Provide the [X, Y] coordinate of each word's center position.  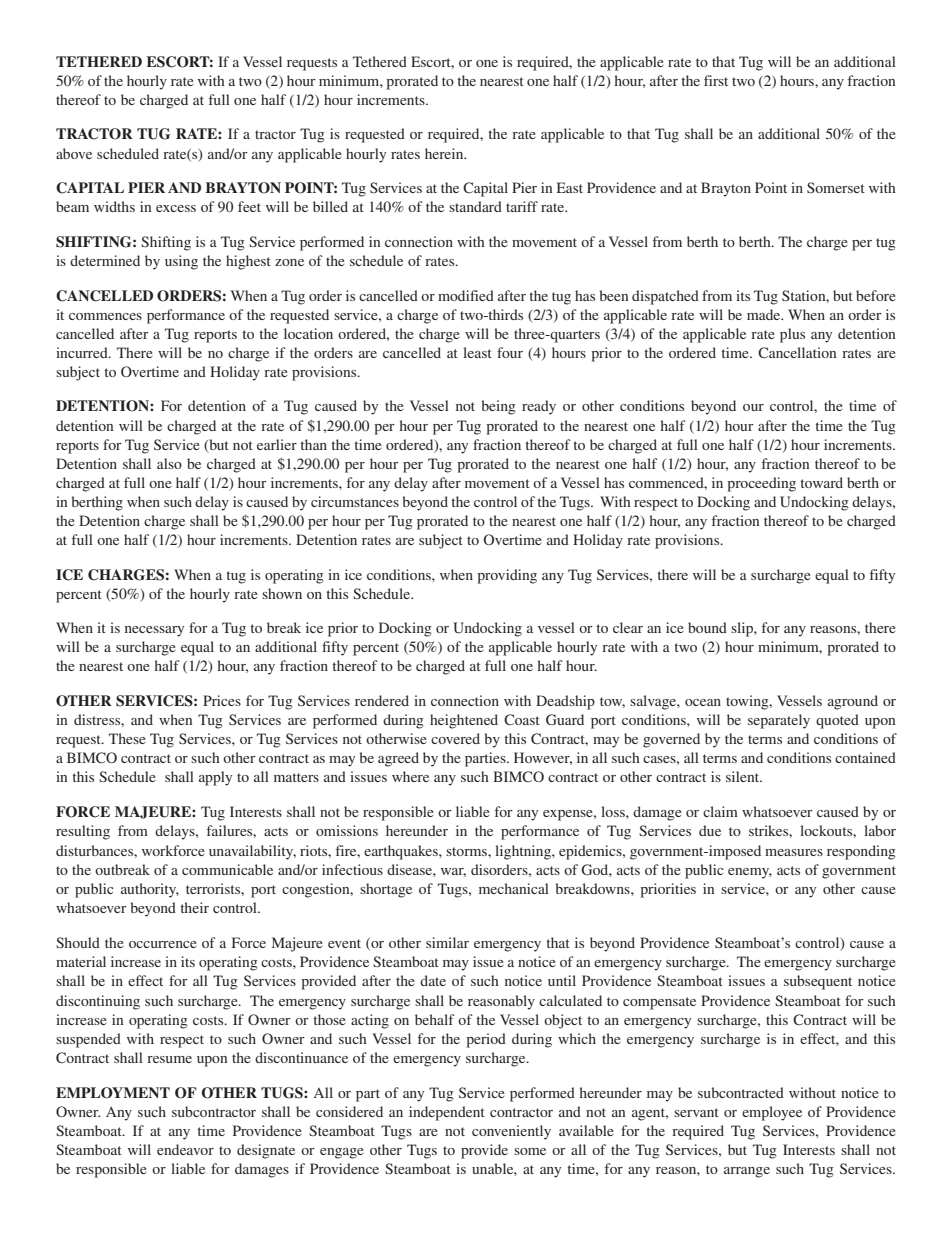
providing [507, 576]
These [127, 738]
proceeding [761, 484]
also [169, 463]
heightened [464, 721]
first [716, 80]
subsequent [818, 982]
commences [105, 316]
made [765, 314]
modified [466, 295]
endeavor [185, 1149]
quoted [837, 721]
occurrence [163, 944]
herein [445, 153]
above [74, 153]
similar [447, 942]
